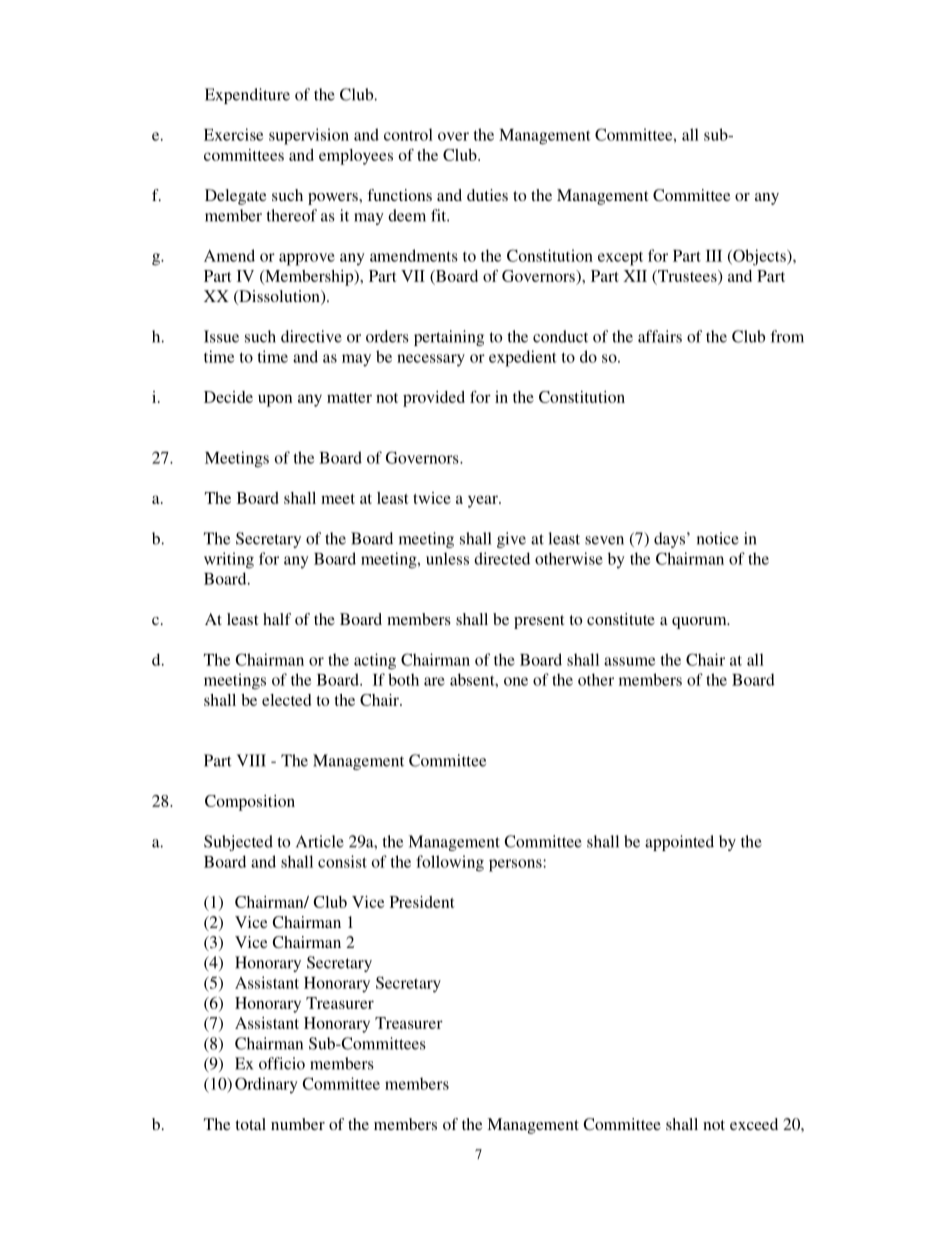 This page has width=952, height=1233. What do you see at coordinates (539, 622) in the page?
I see `present` at bounding box center [539, 622].
